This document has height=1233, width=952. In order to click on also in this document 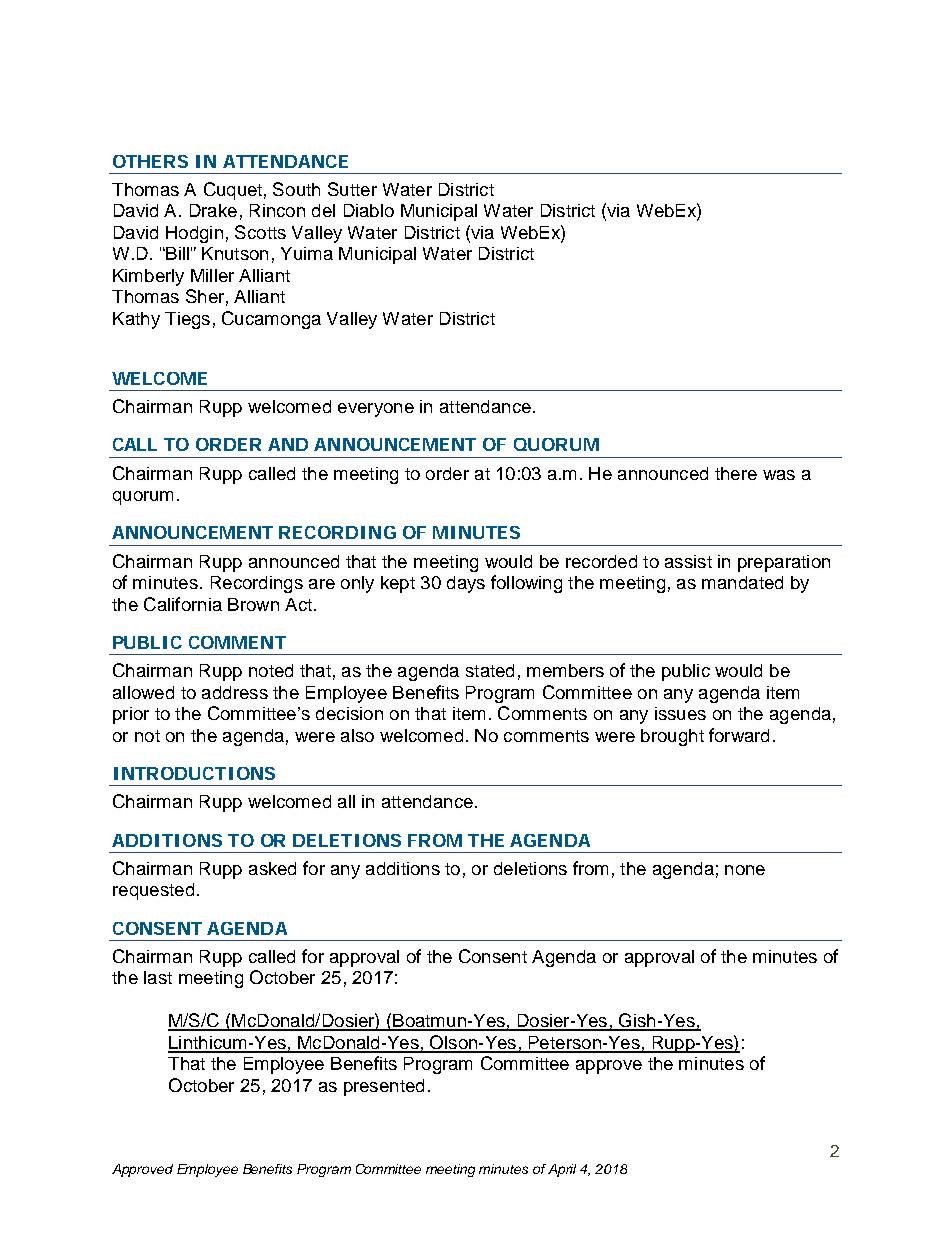, I will do `click(357, 735)`.
